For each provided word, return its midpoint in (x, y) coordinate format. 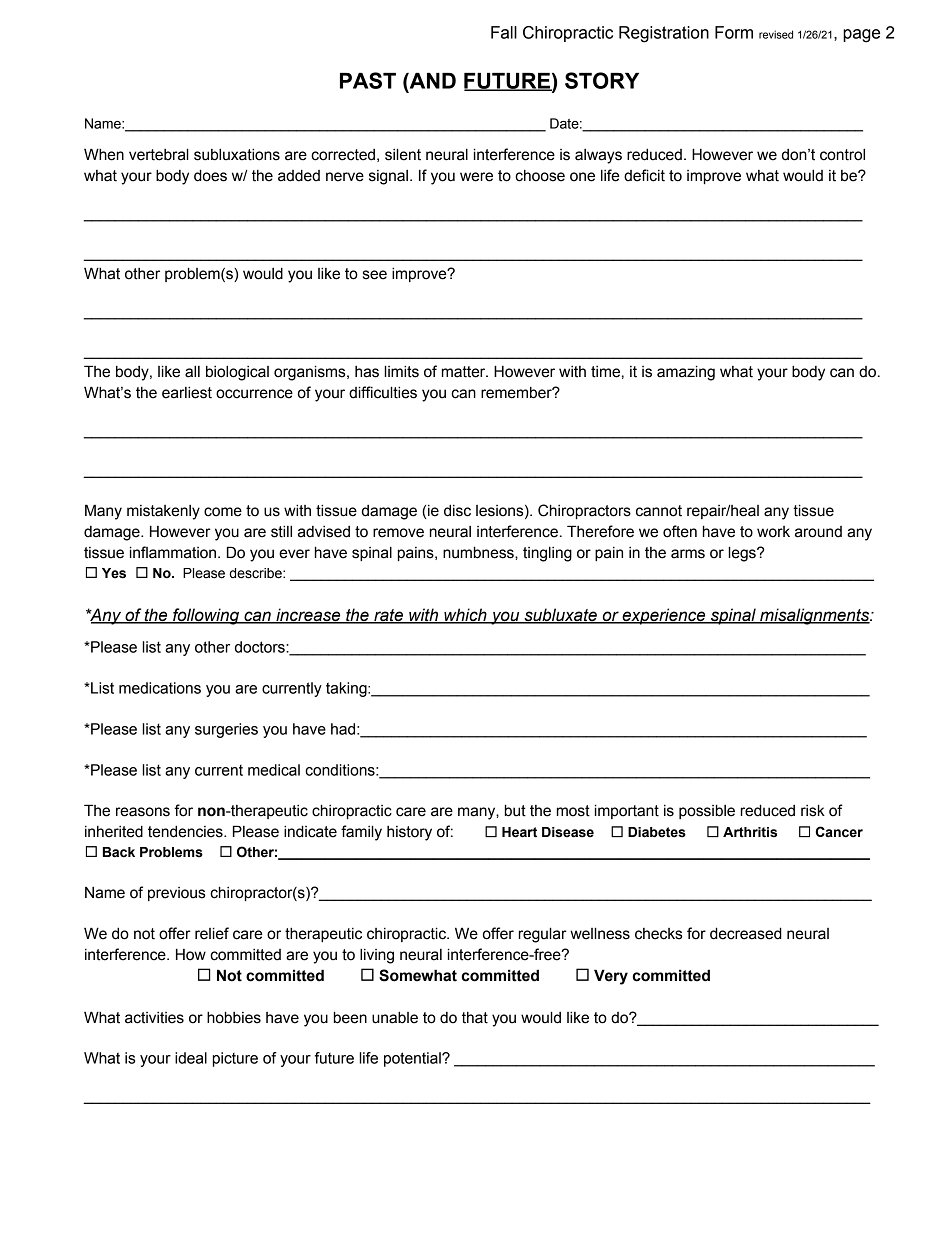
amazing (686, 373)
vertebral (159, 154)
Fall (504, 32)
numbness (479, 552)
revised (776, 34)
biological (237, 373)
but (515, 810)
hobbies (234, 1017)
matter (465, 372)
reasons (143, 812)
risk (813, 810)
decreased (746, 933)
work (773, 532)
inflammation (173, 552)
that (475, 1018)
